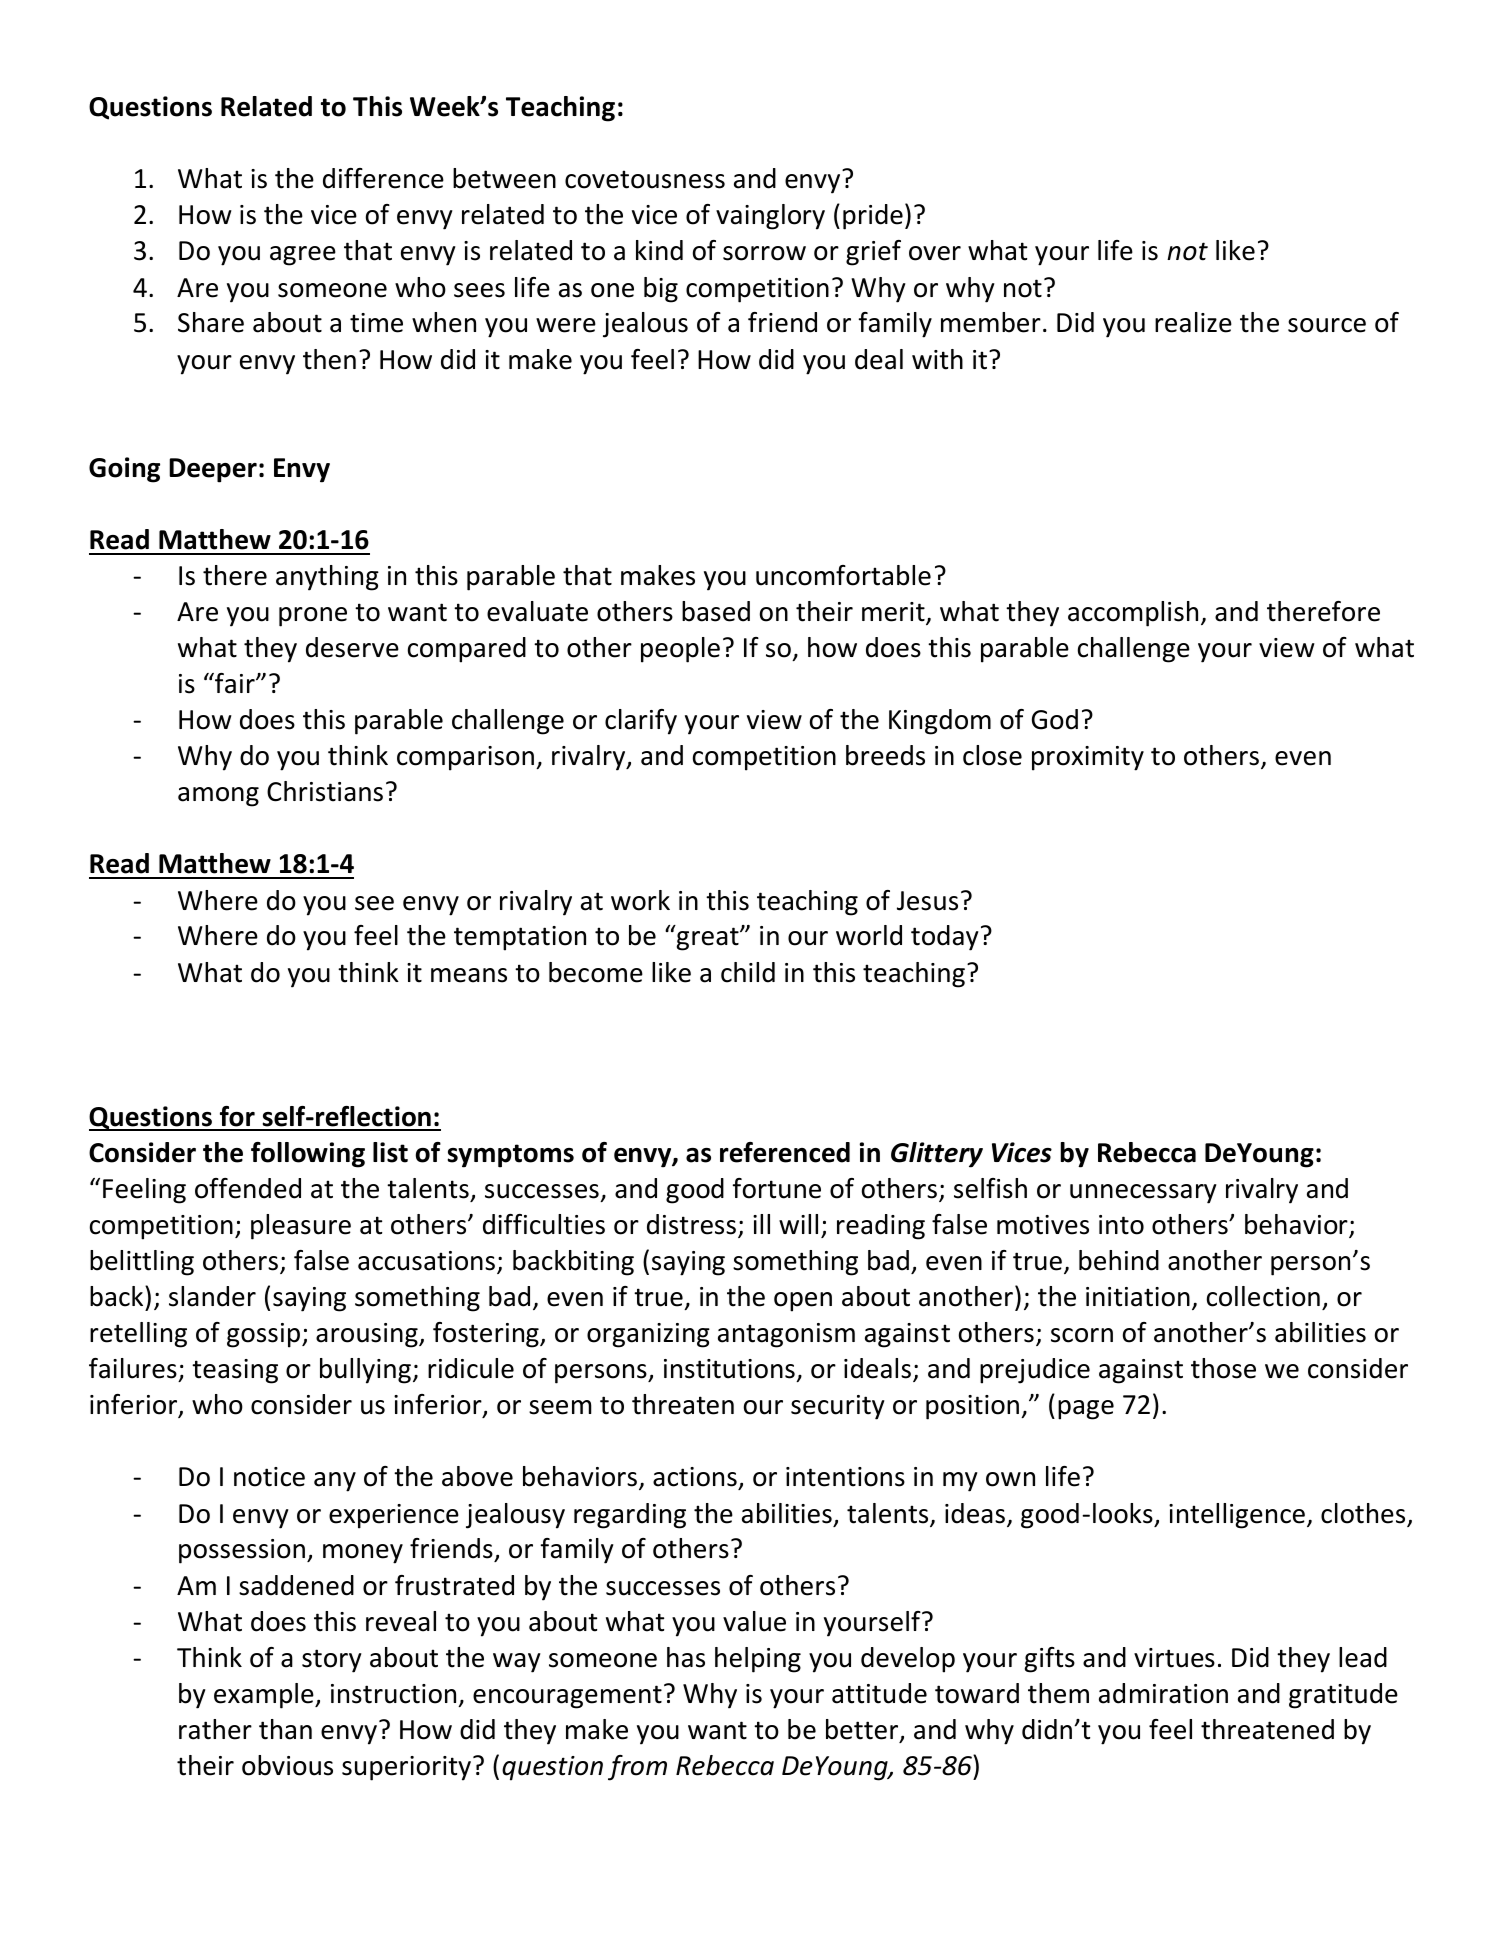 This screenshot has height=1949, width=1506. I want to click on vainglory, so click(770, 217).
